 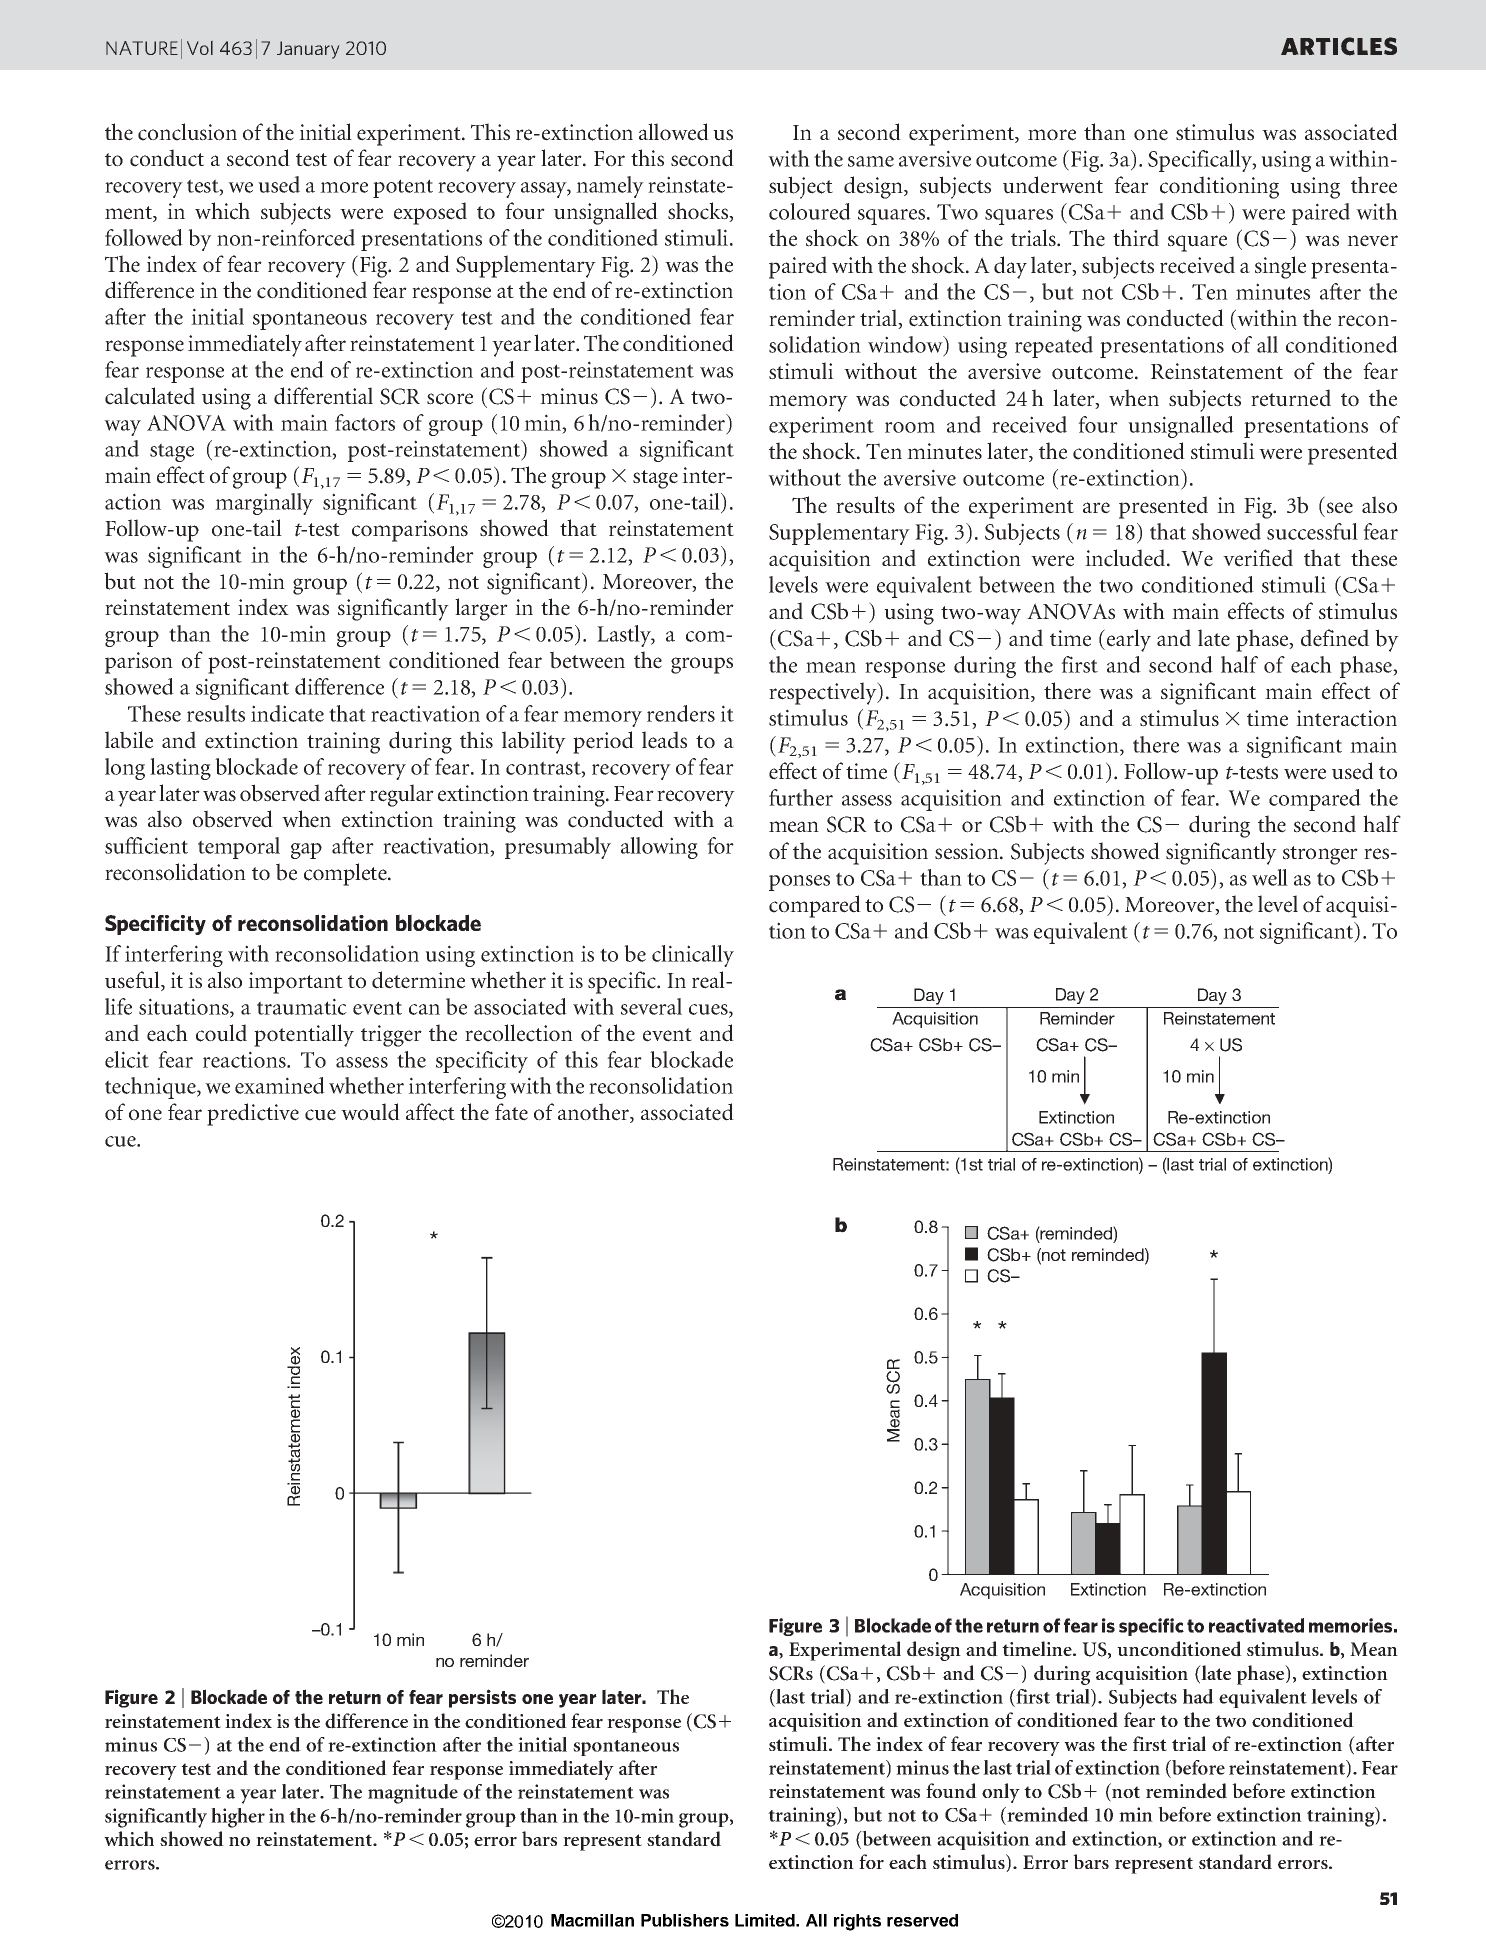 What do you see at coordinates (685, 1920) in the page?
I see `Publishers` at bounding box center [685, 1920].
